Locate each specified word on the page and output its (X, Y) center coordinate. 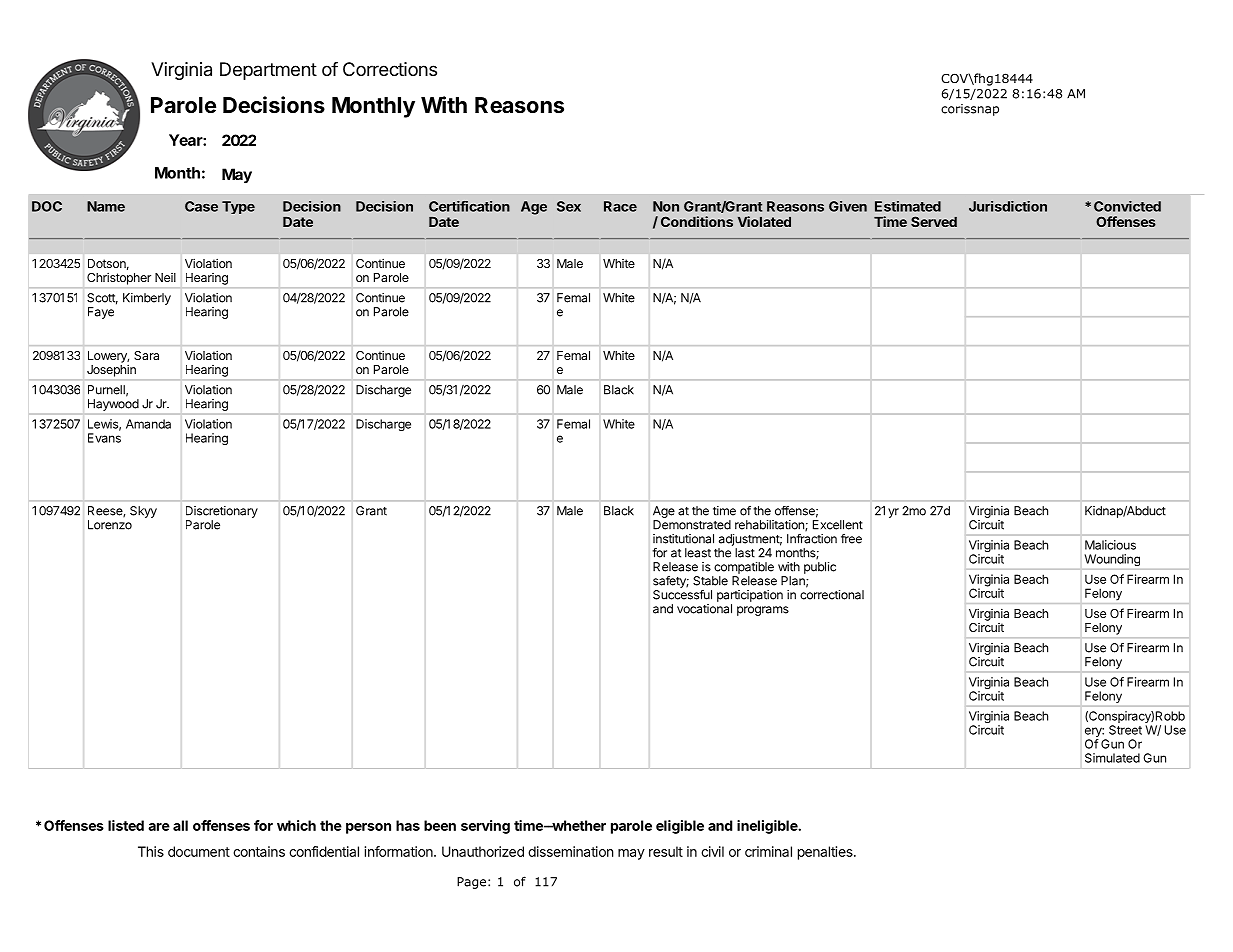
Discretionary (222, 512)
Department (268, 71)
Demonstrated (692, 525)
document (199, 851)
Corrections (390, 69)
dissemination (571, 851)
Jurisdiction (1008, 206)
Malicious (1110, 545)
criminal (768, 851)
